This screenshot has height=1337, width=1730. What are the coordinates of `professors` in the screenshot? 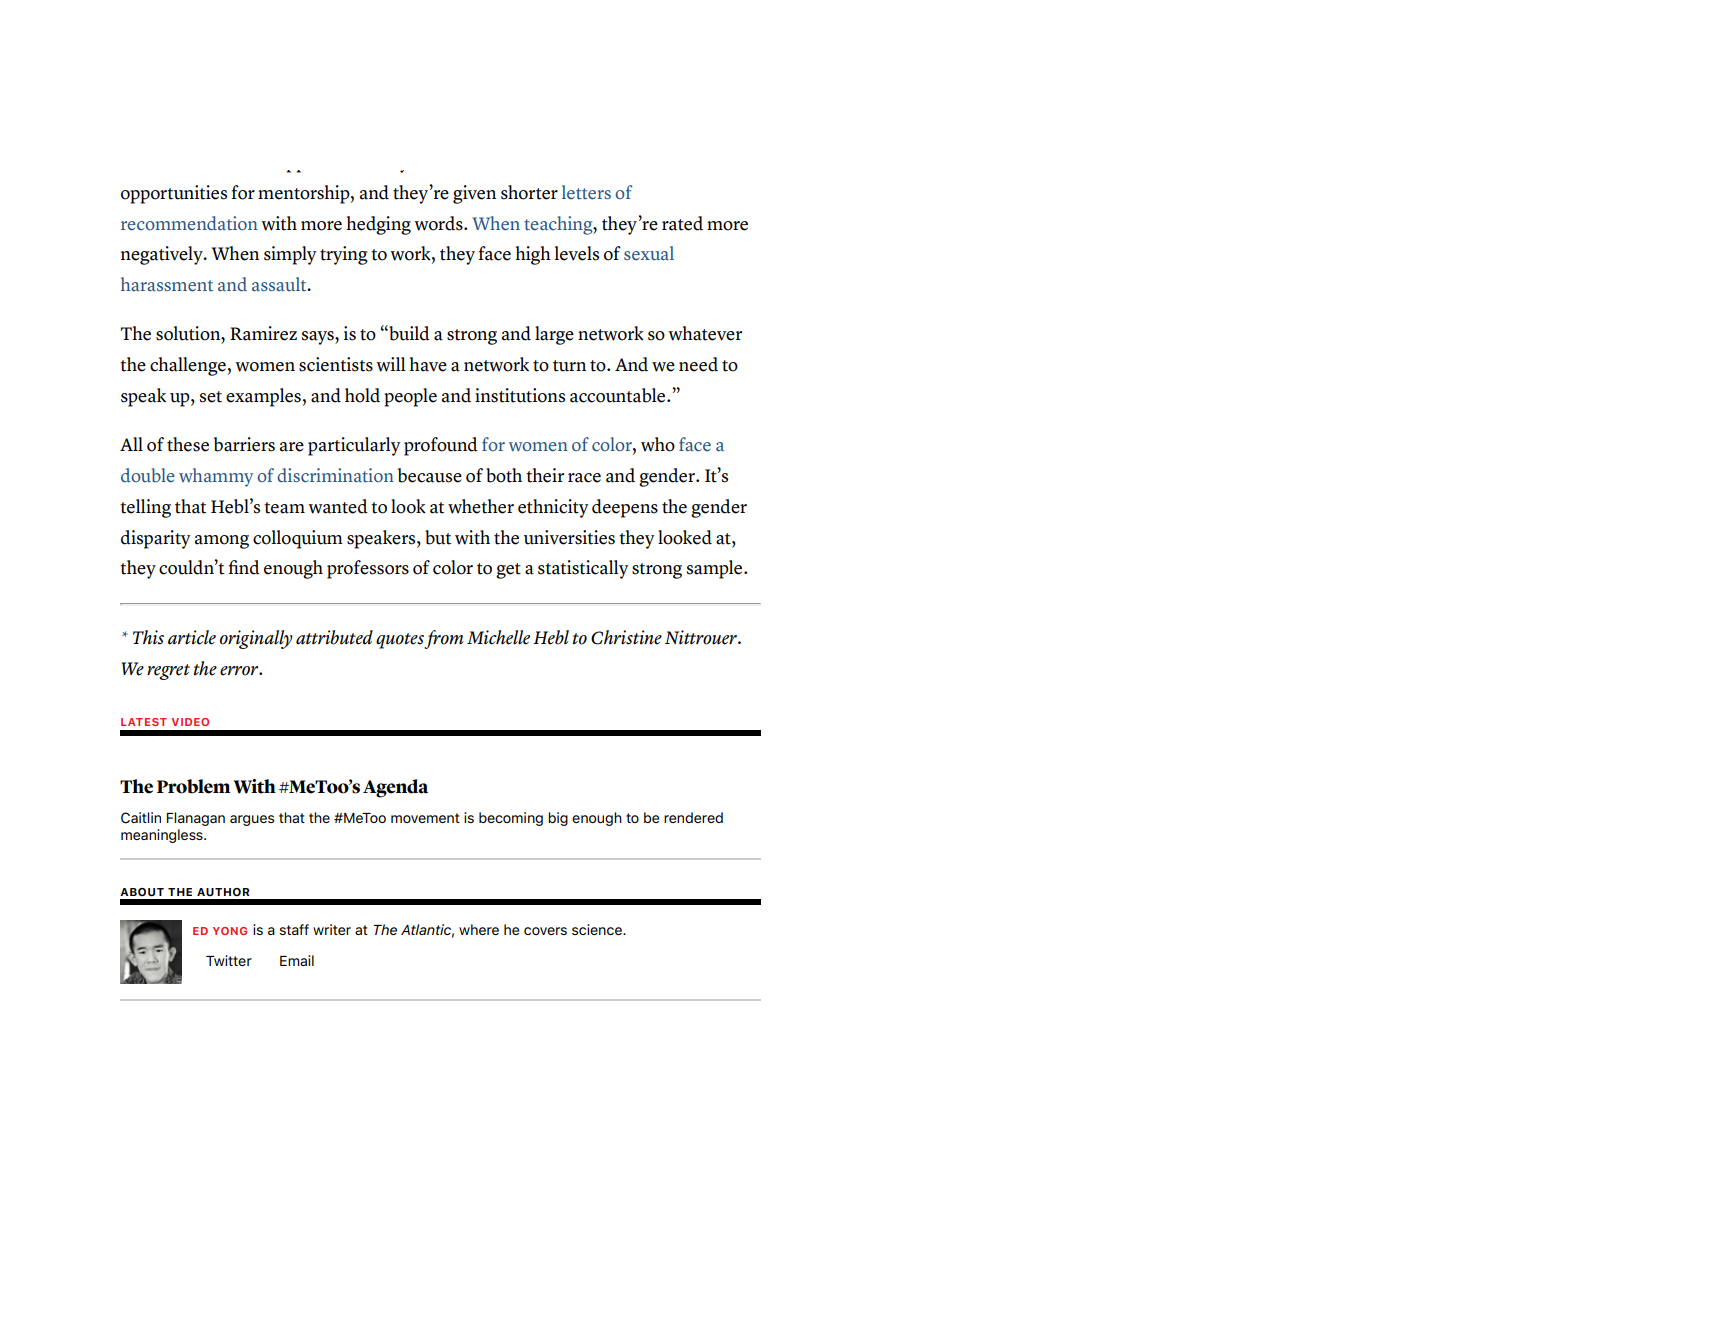 It's located at (368, 569).
